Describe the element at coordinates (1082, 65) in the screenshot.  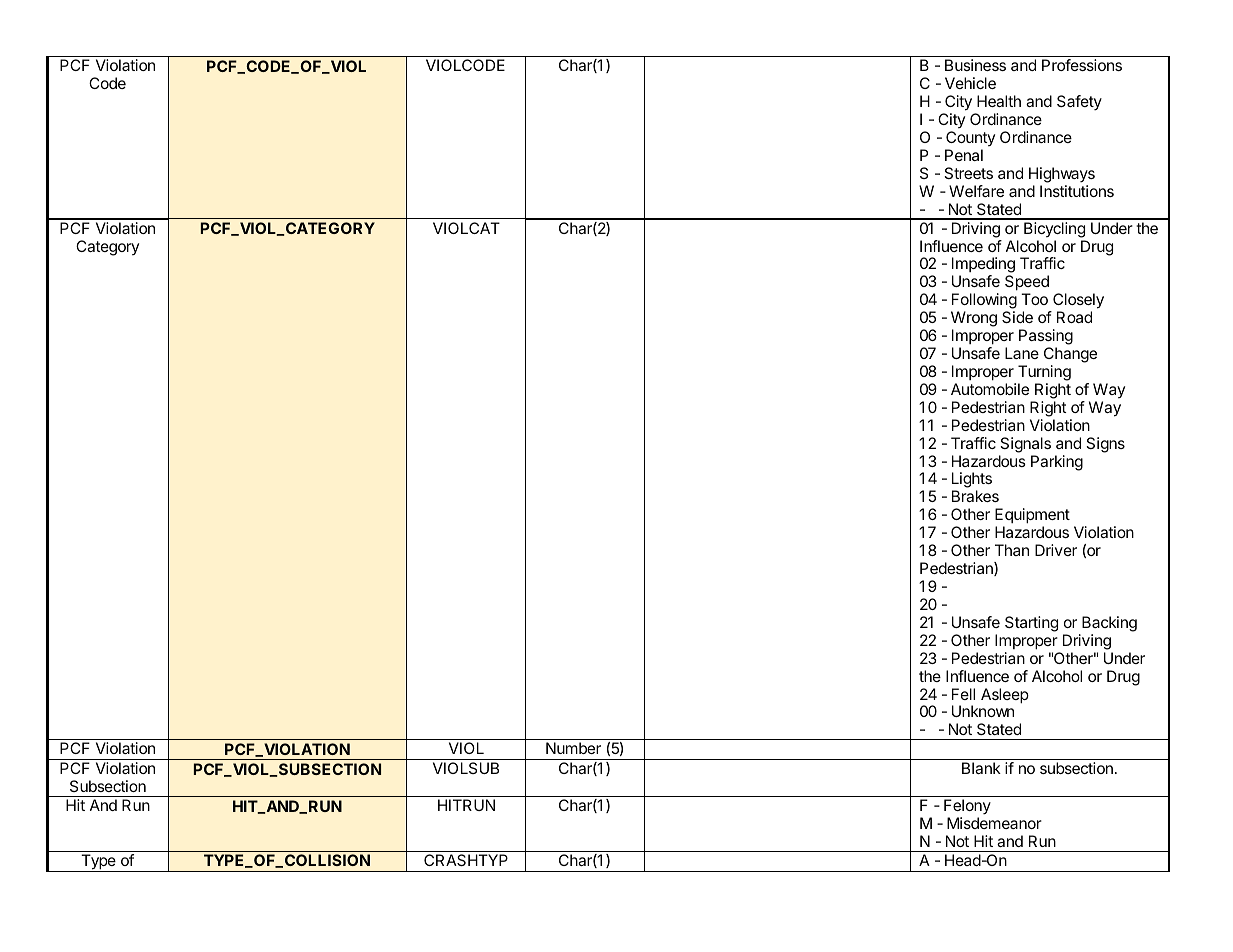
I see `Professions` at that location.
